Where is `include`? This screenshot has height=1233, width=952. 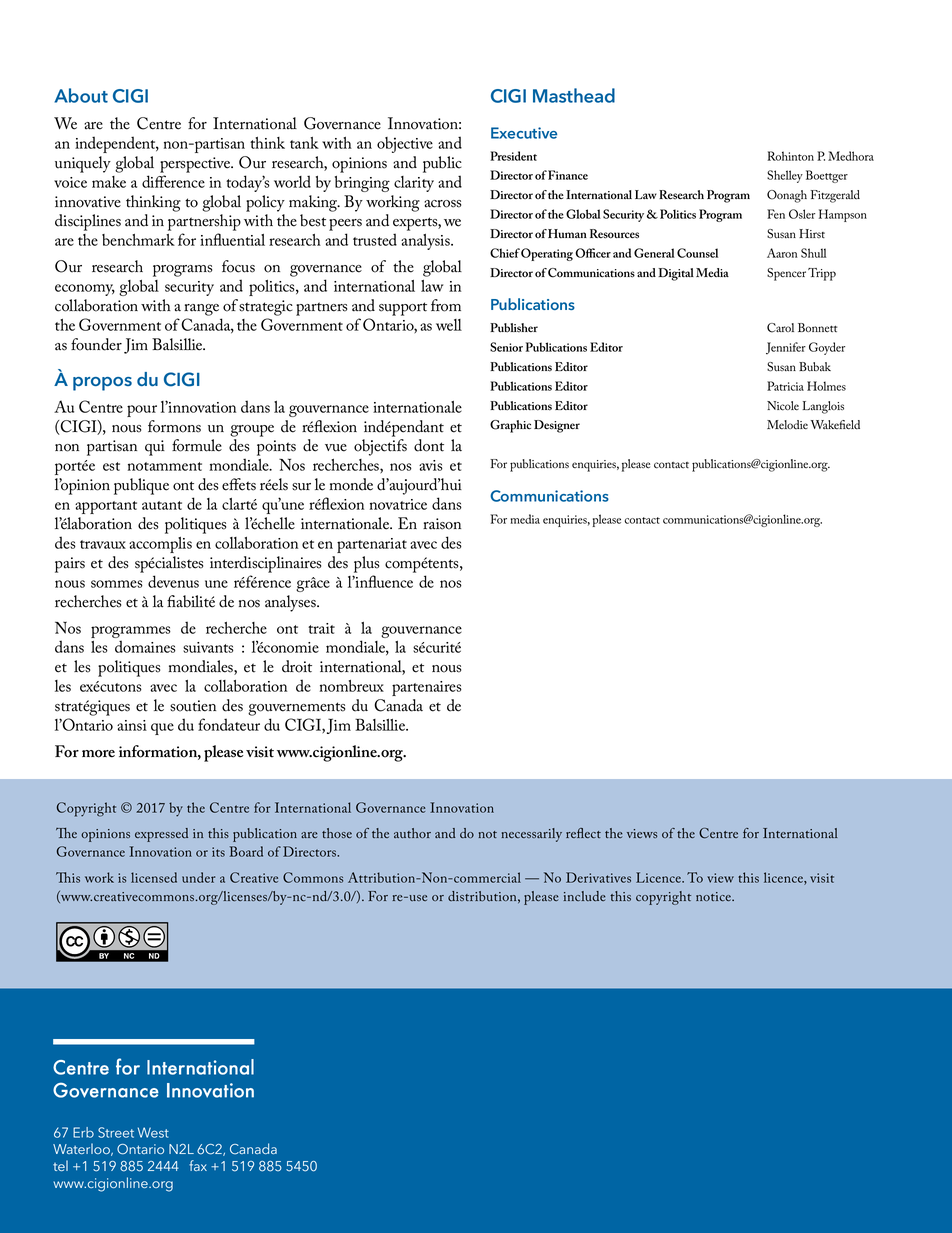 include is located at coordinates (585, 896).
